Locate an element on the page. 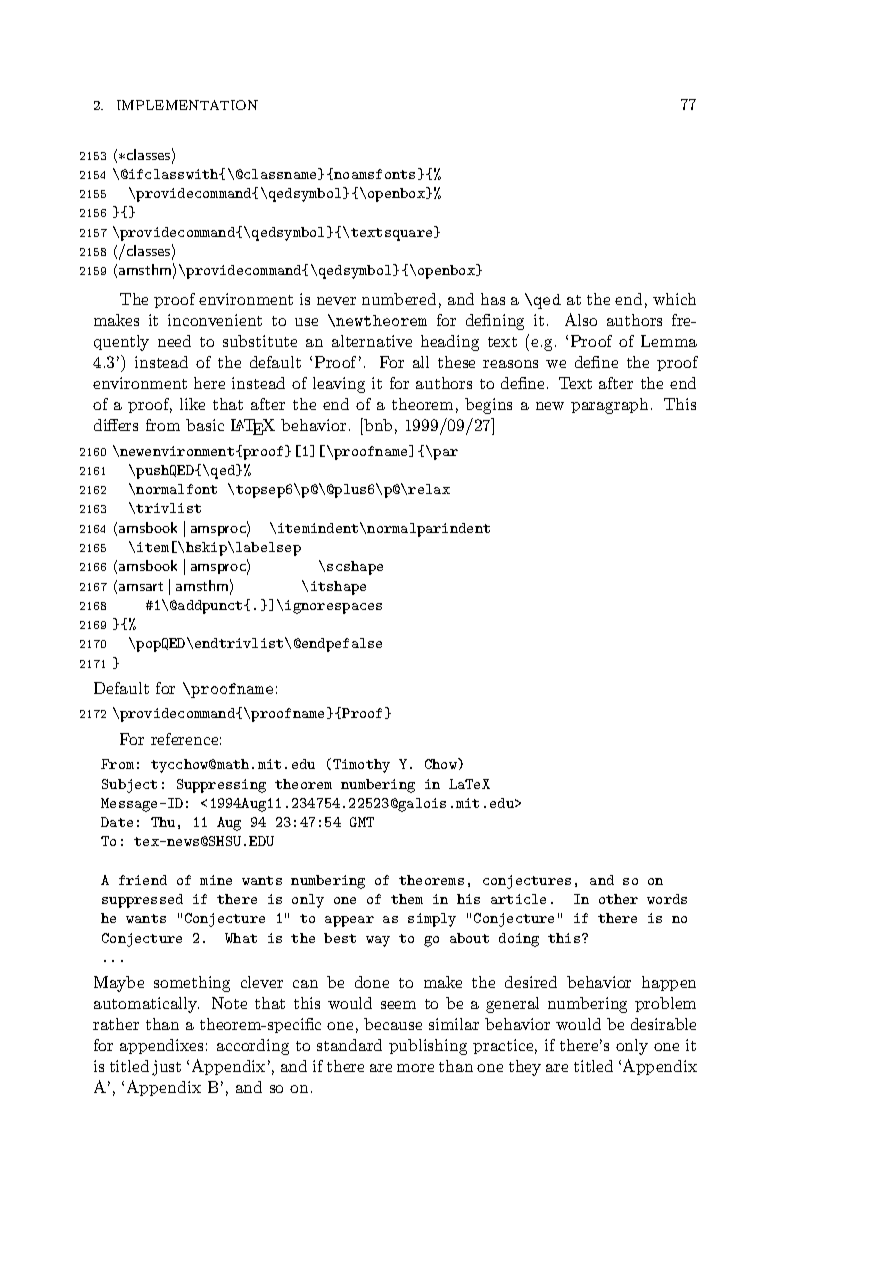  just is located at coordinates (166, 1068).
